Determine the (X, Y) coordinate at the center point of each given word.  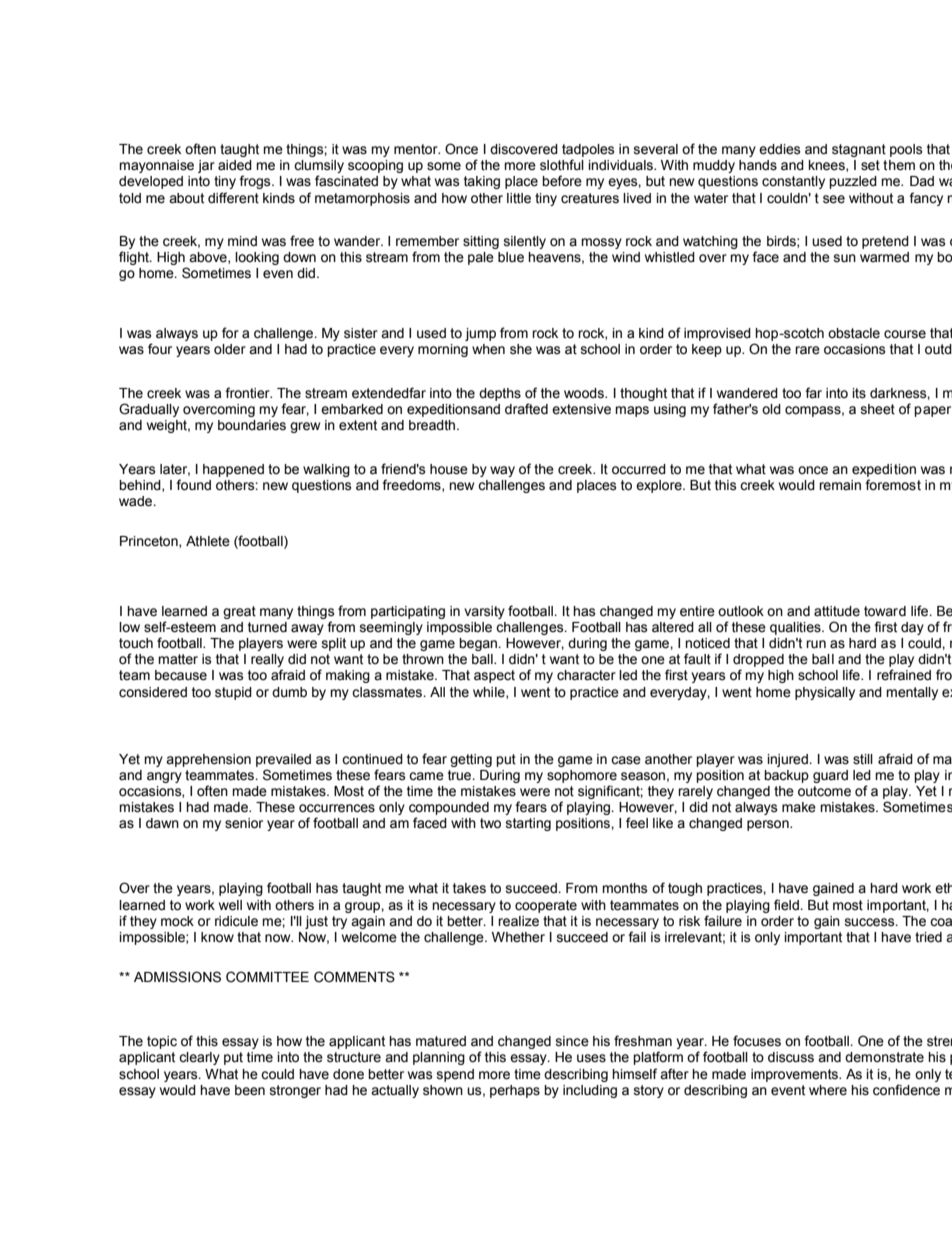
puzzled (853, 182)
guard (830, 776)
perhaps (515, 1091)
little (519, 198)
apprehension (208, 760)
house (449, 469)
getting (471, 760)
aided (235, 165)
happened (233, 470)
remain (840, 485)
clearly (199, 1058)
